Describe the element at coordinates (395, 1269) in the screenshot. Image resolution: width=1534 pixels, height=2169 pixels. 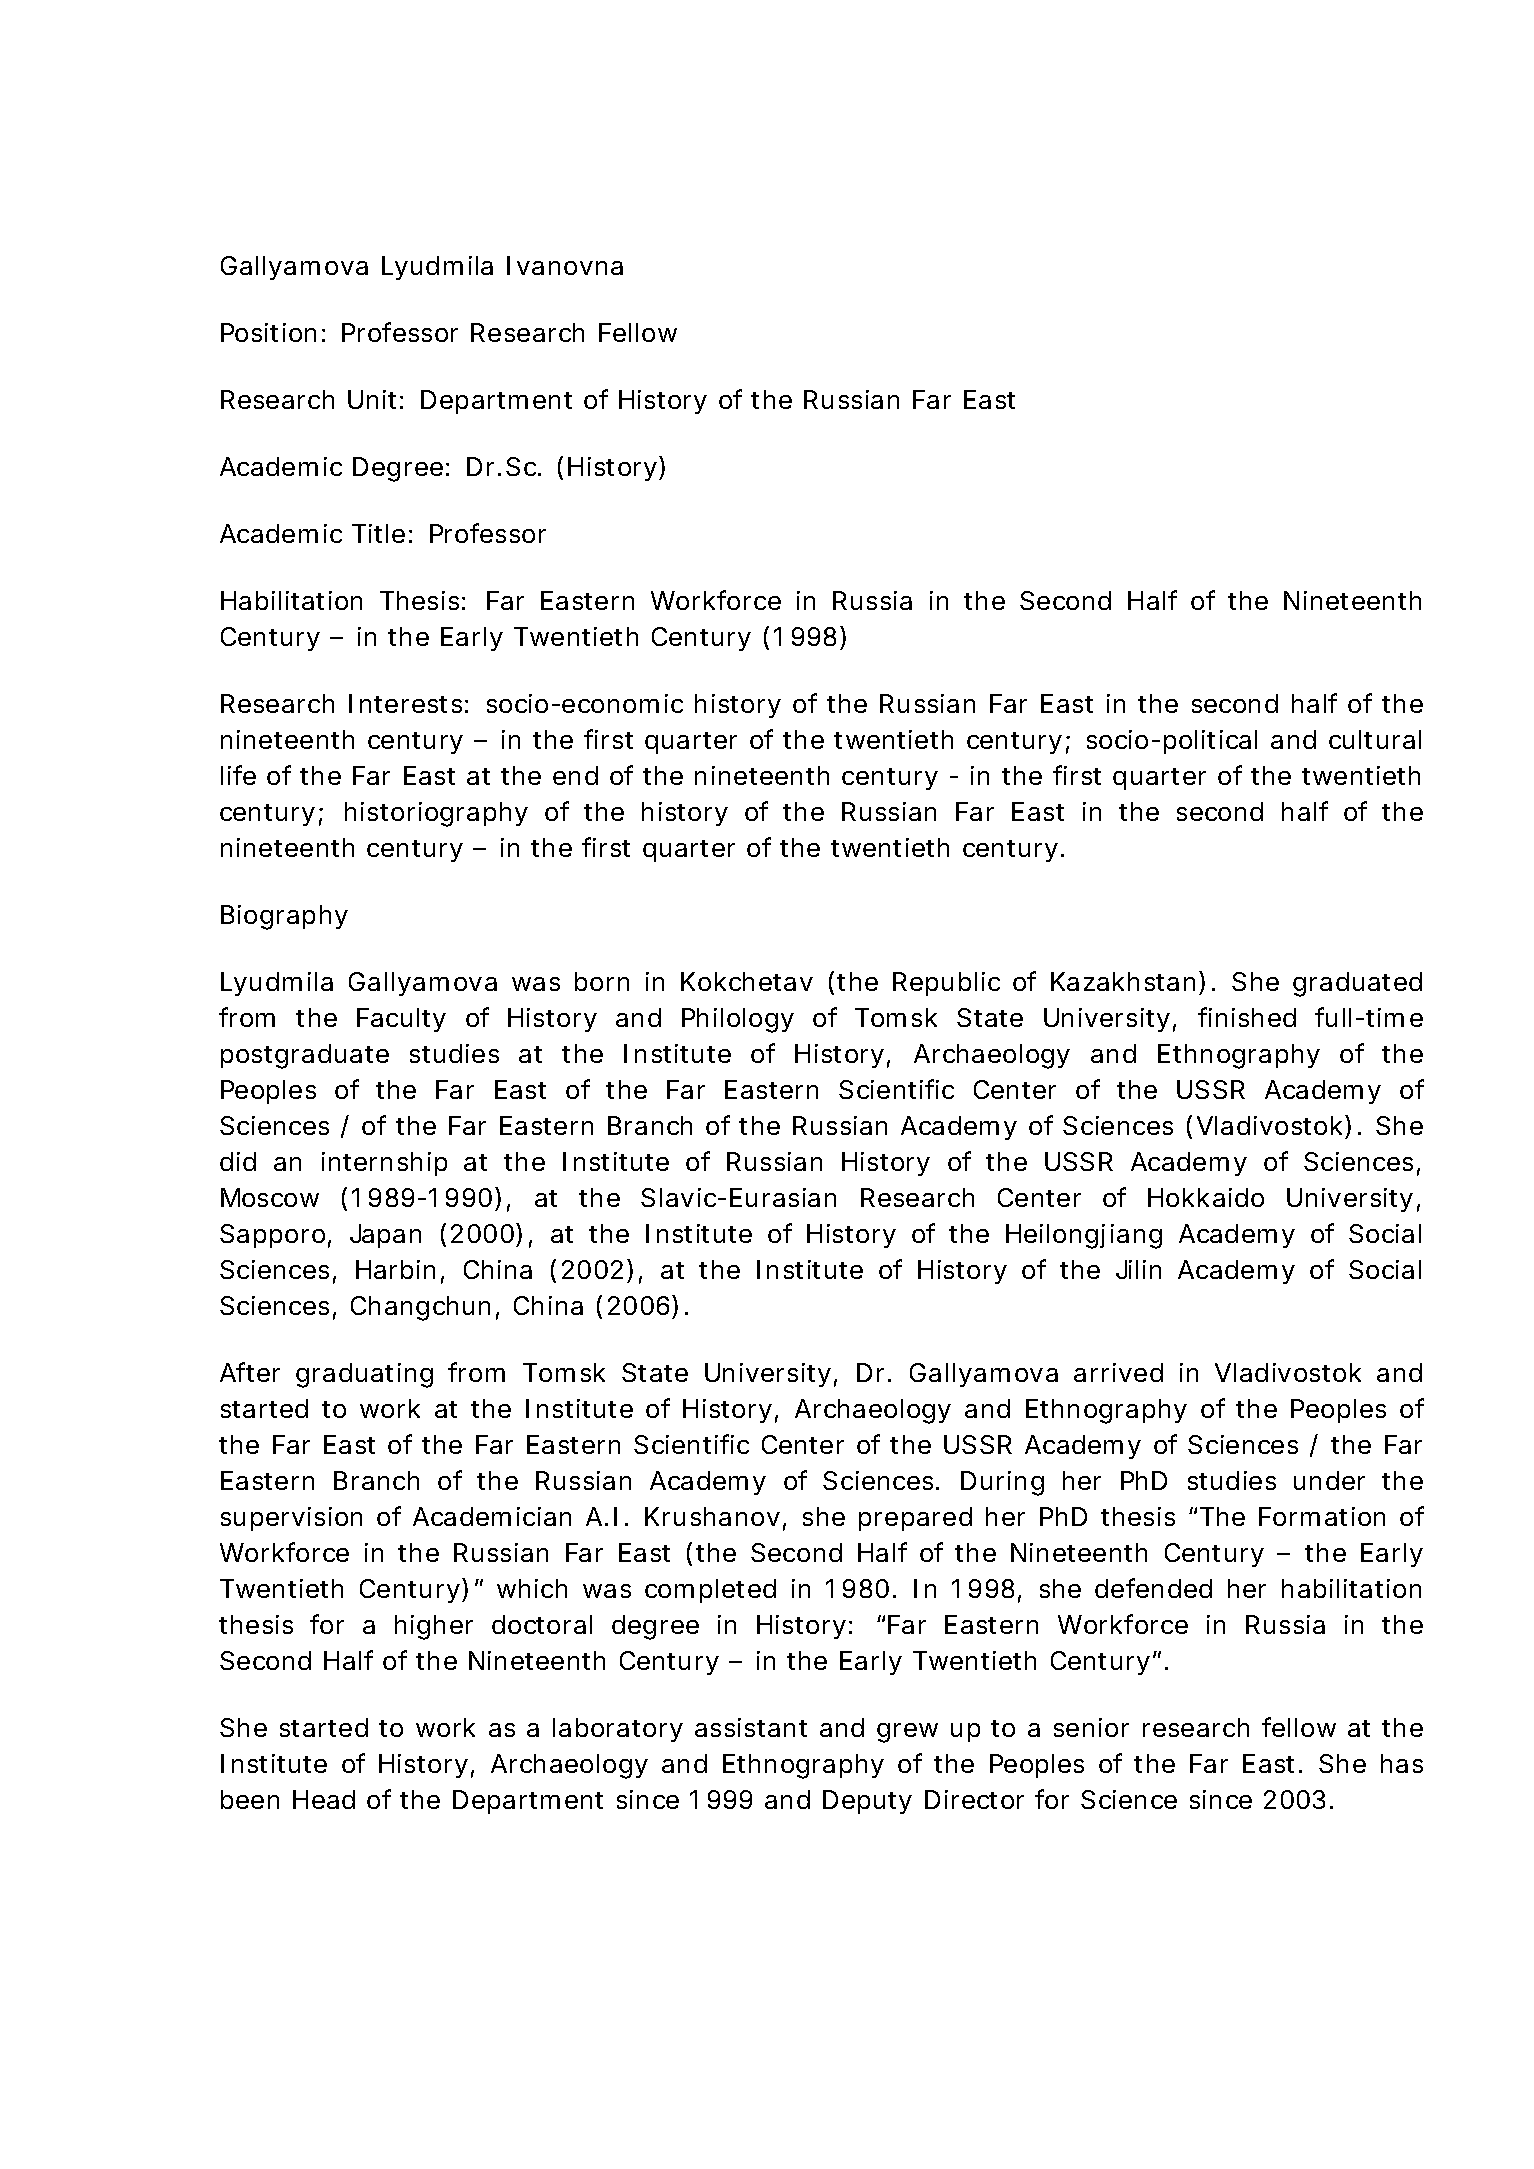
I see `Harbin` at that location.
